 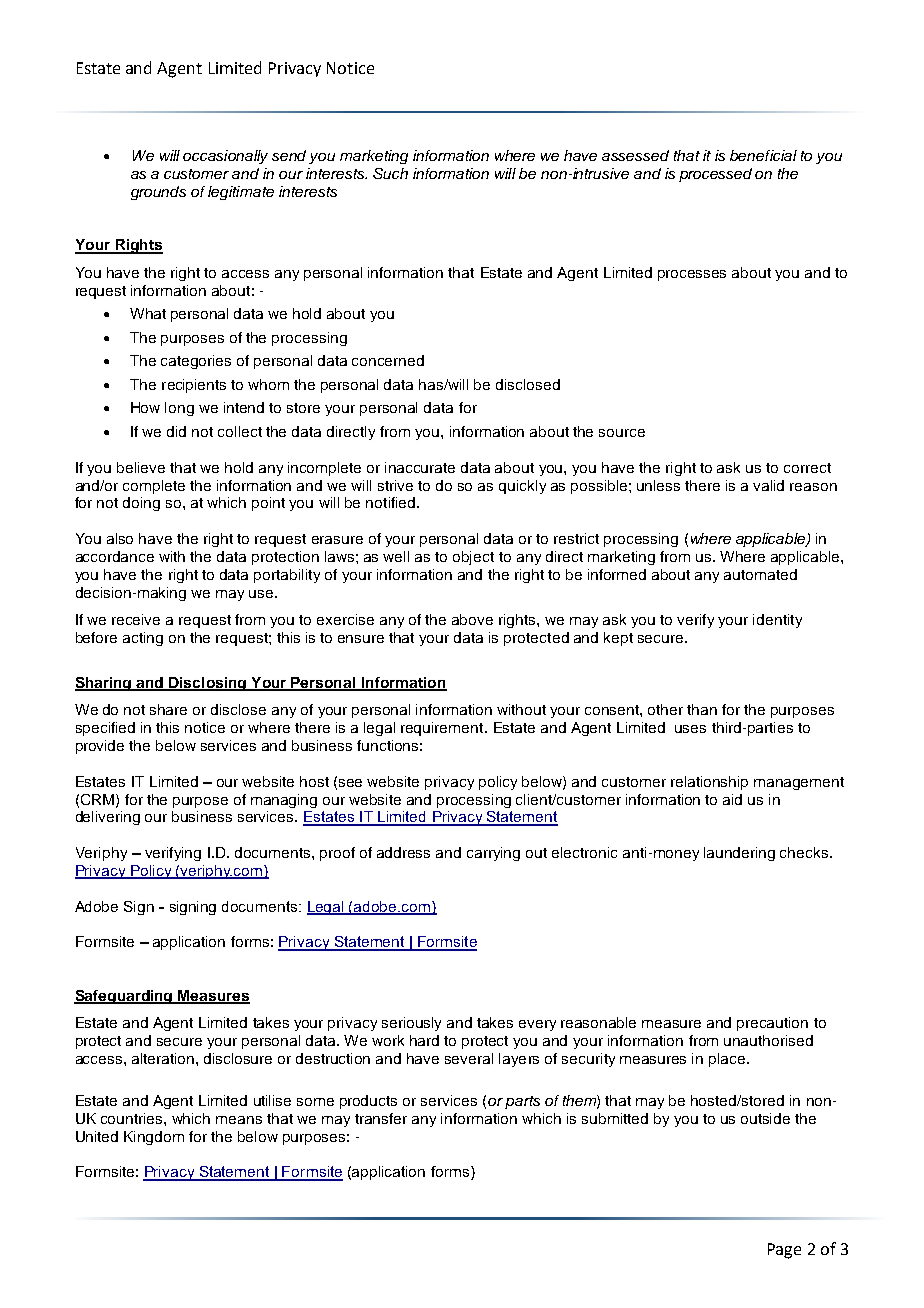 I want to click on delivering, so click(x=108, y=818).
